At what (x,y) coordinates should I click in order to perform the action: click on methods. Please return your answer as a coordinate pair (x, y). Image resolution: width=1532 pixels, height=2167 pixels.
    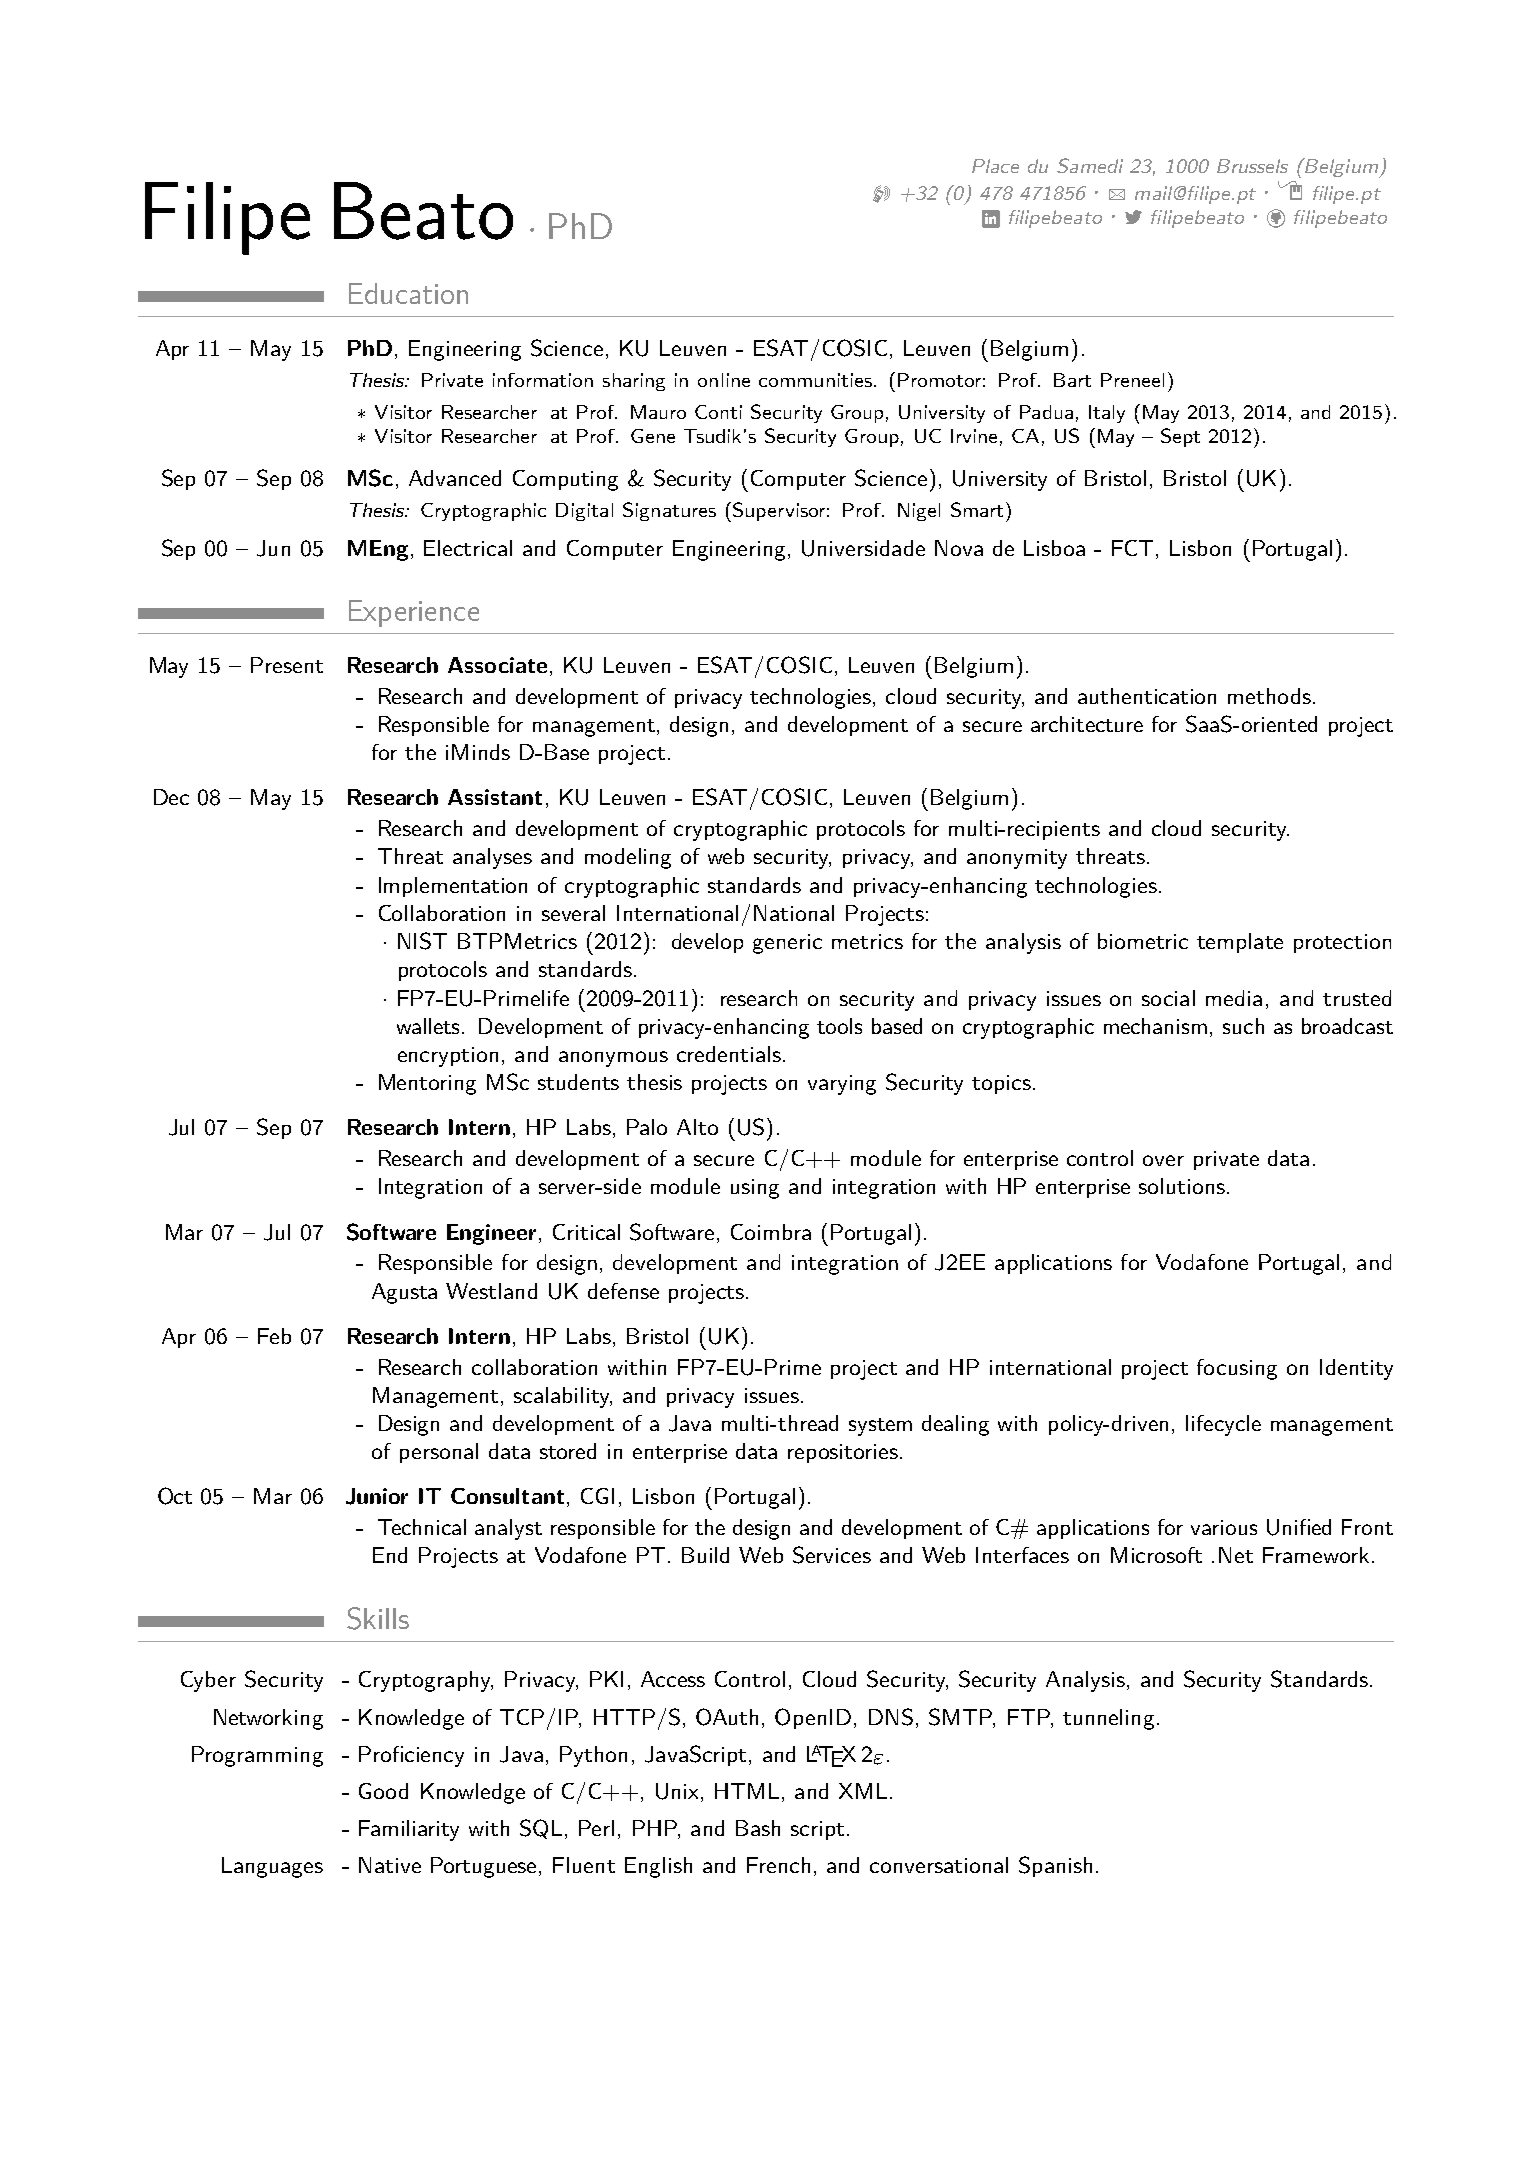
    Looking at the image, I should click on (1269, 696).
